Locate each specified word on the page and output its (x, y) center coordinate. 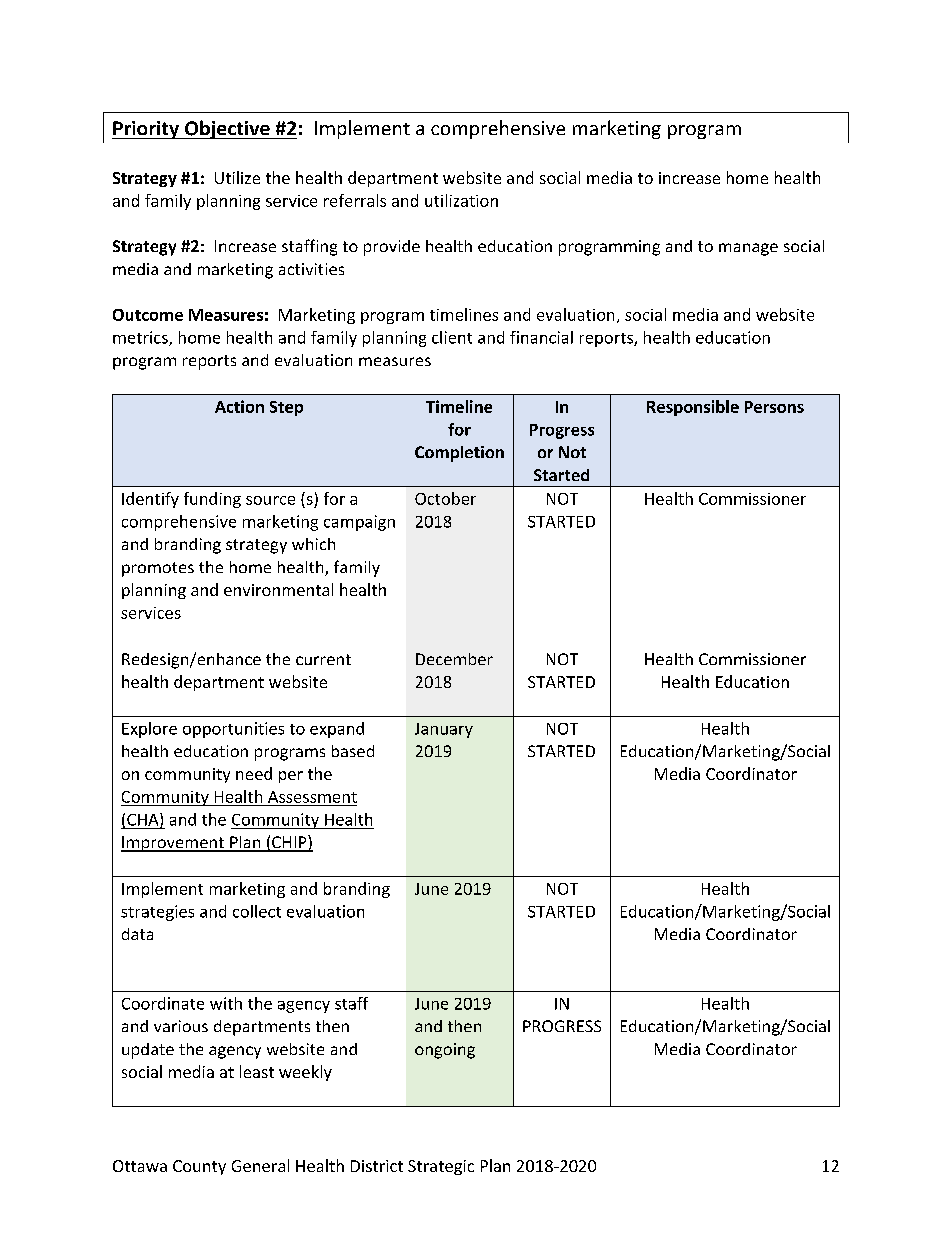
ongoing (445, 1051)
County (199, 1167)
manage (748, 249)
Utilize (237, 177)
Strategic (441, 1167)
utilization (461, 200)
